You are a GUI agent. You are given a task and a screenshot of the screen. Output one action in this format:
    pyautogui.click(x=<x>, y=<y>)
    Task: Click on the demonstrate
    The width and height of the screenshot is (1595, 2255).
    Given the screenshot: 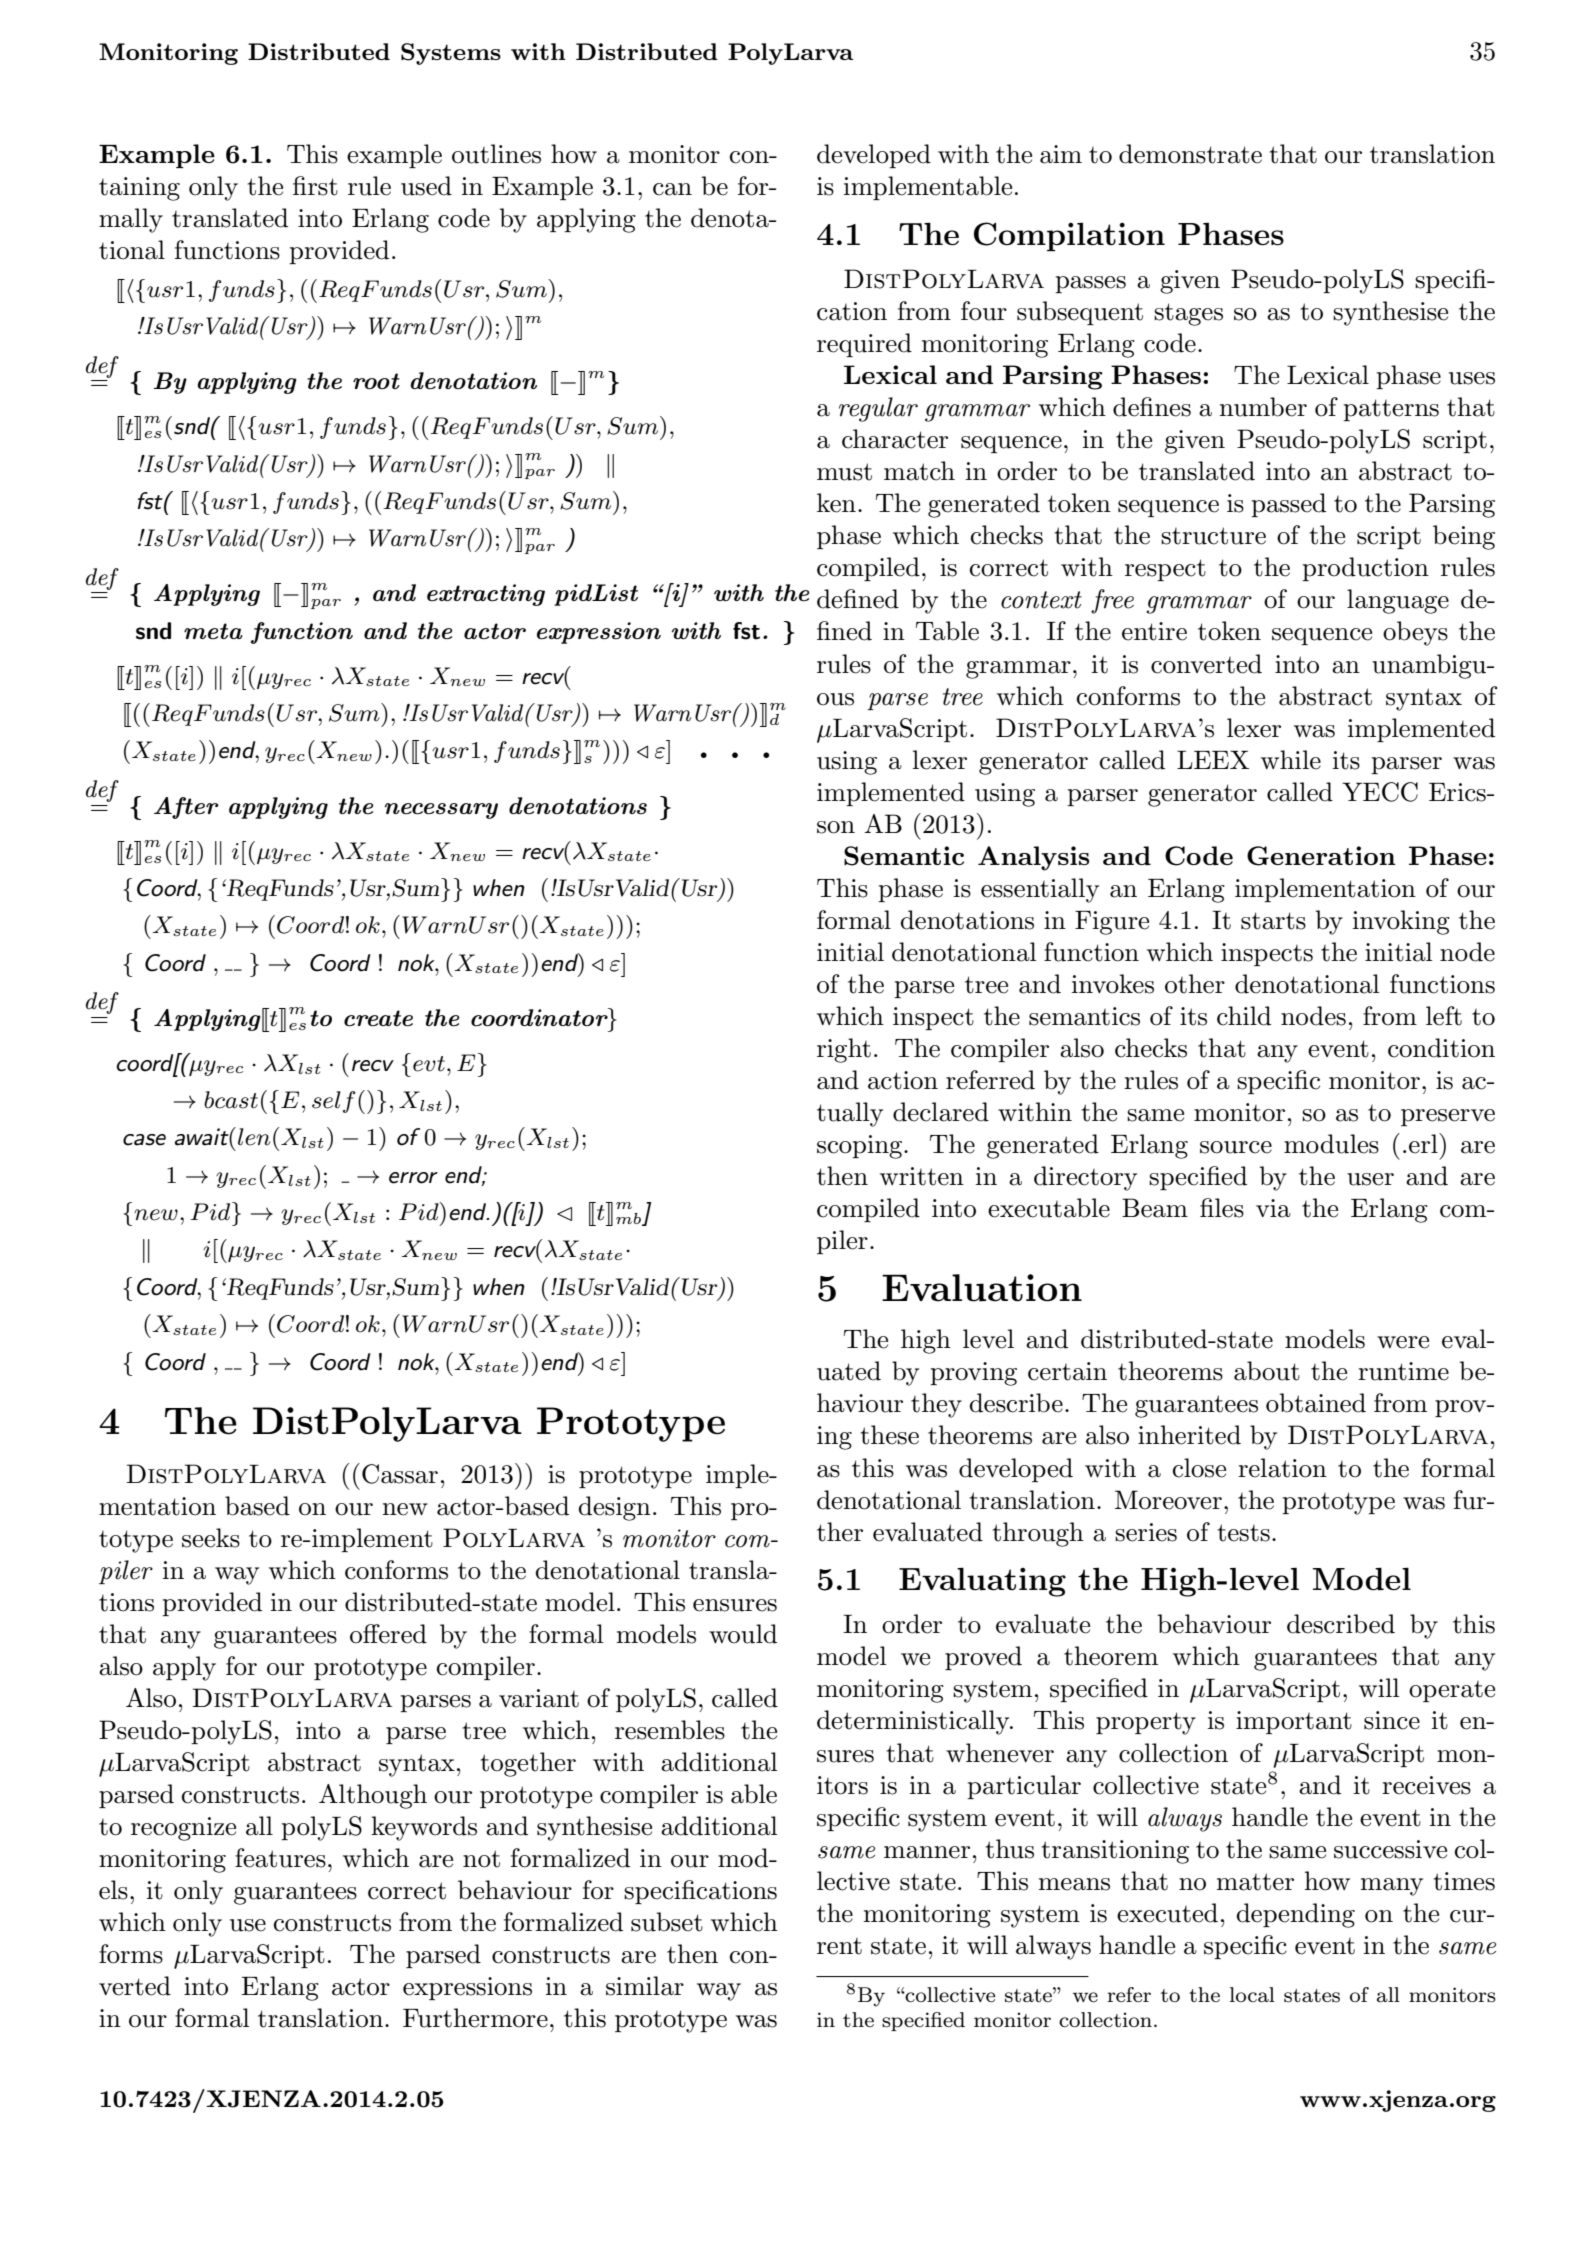 What is the action you would take?
    pyautogui.click(x=1190, y=154)
